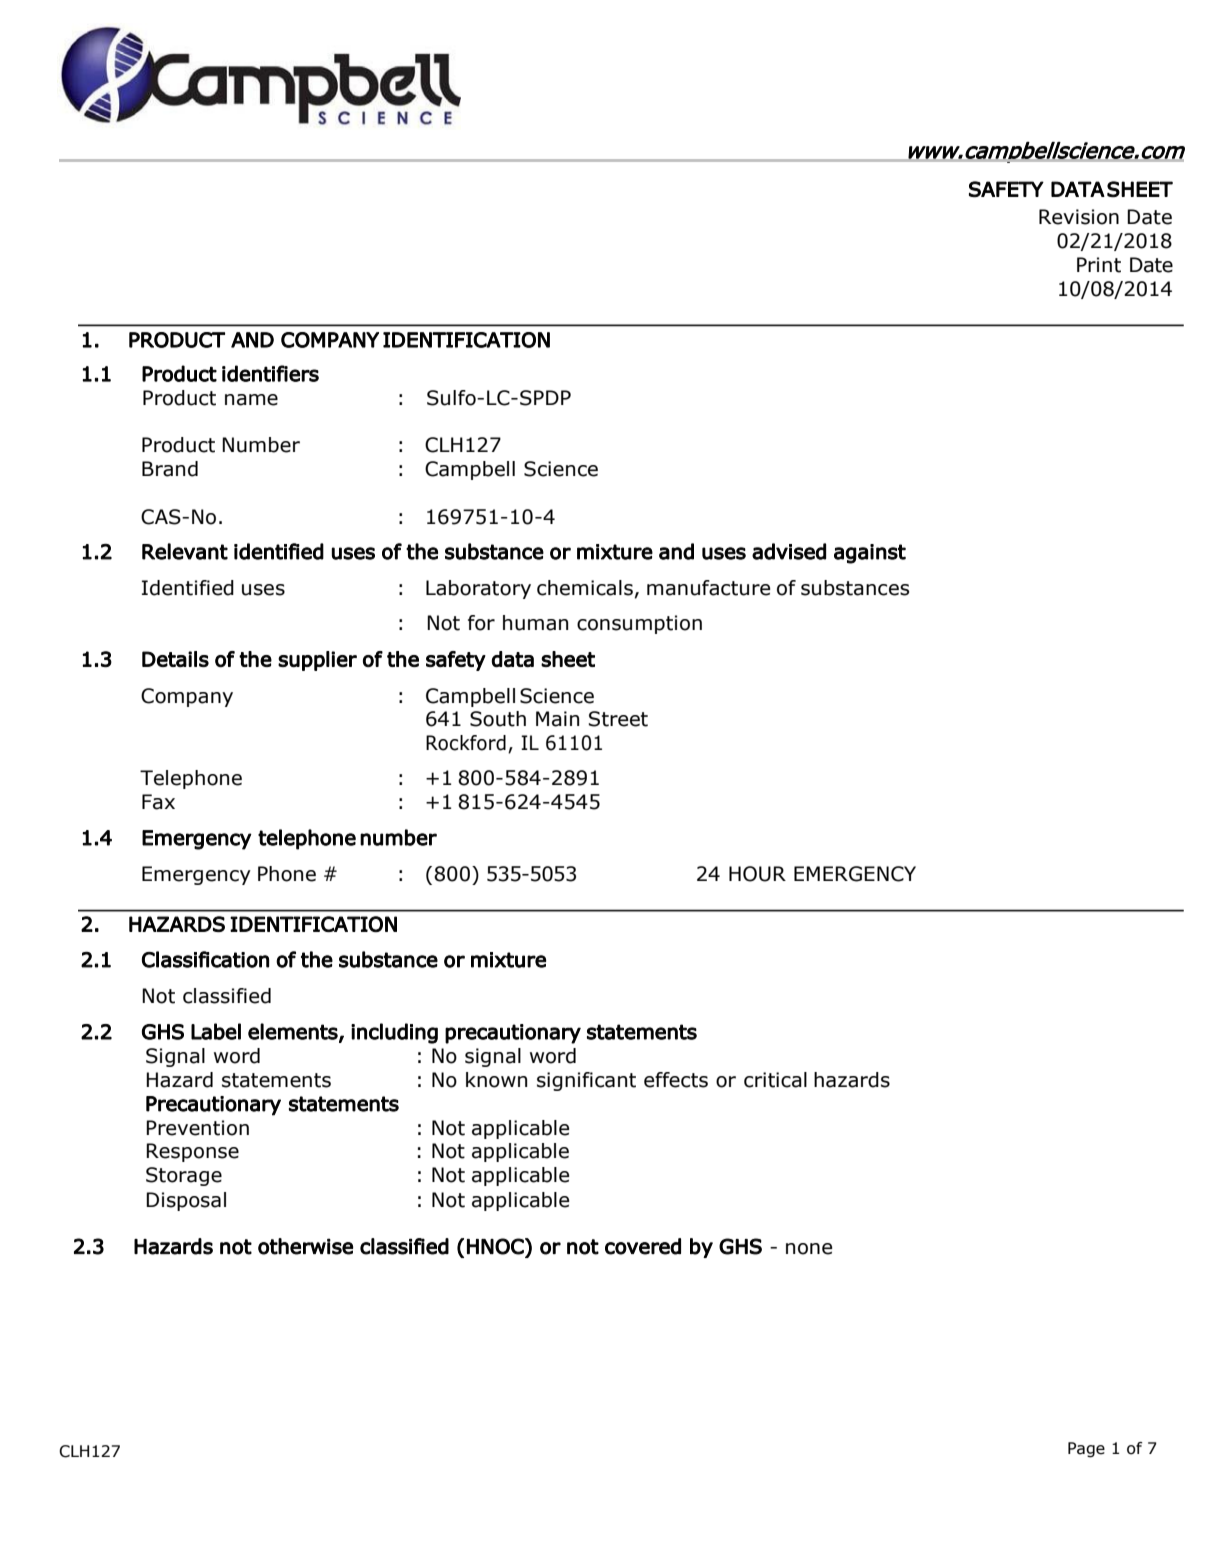 This page has width=1206, height=1560. Describe the element at coordinates (1086, 1450) in the page. I see `Page` at that location.
